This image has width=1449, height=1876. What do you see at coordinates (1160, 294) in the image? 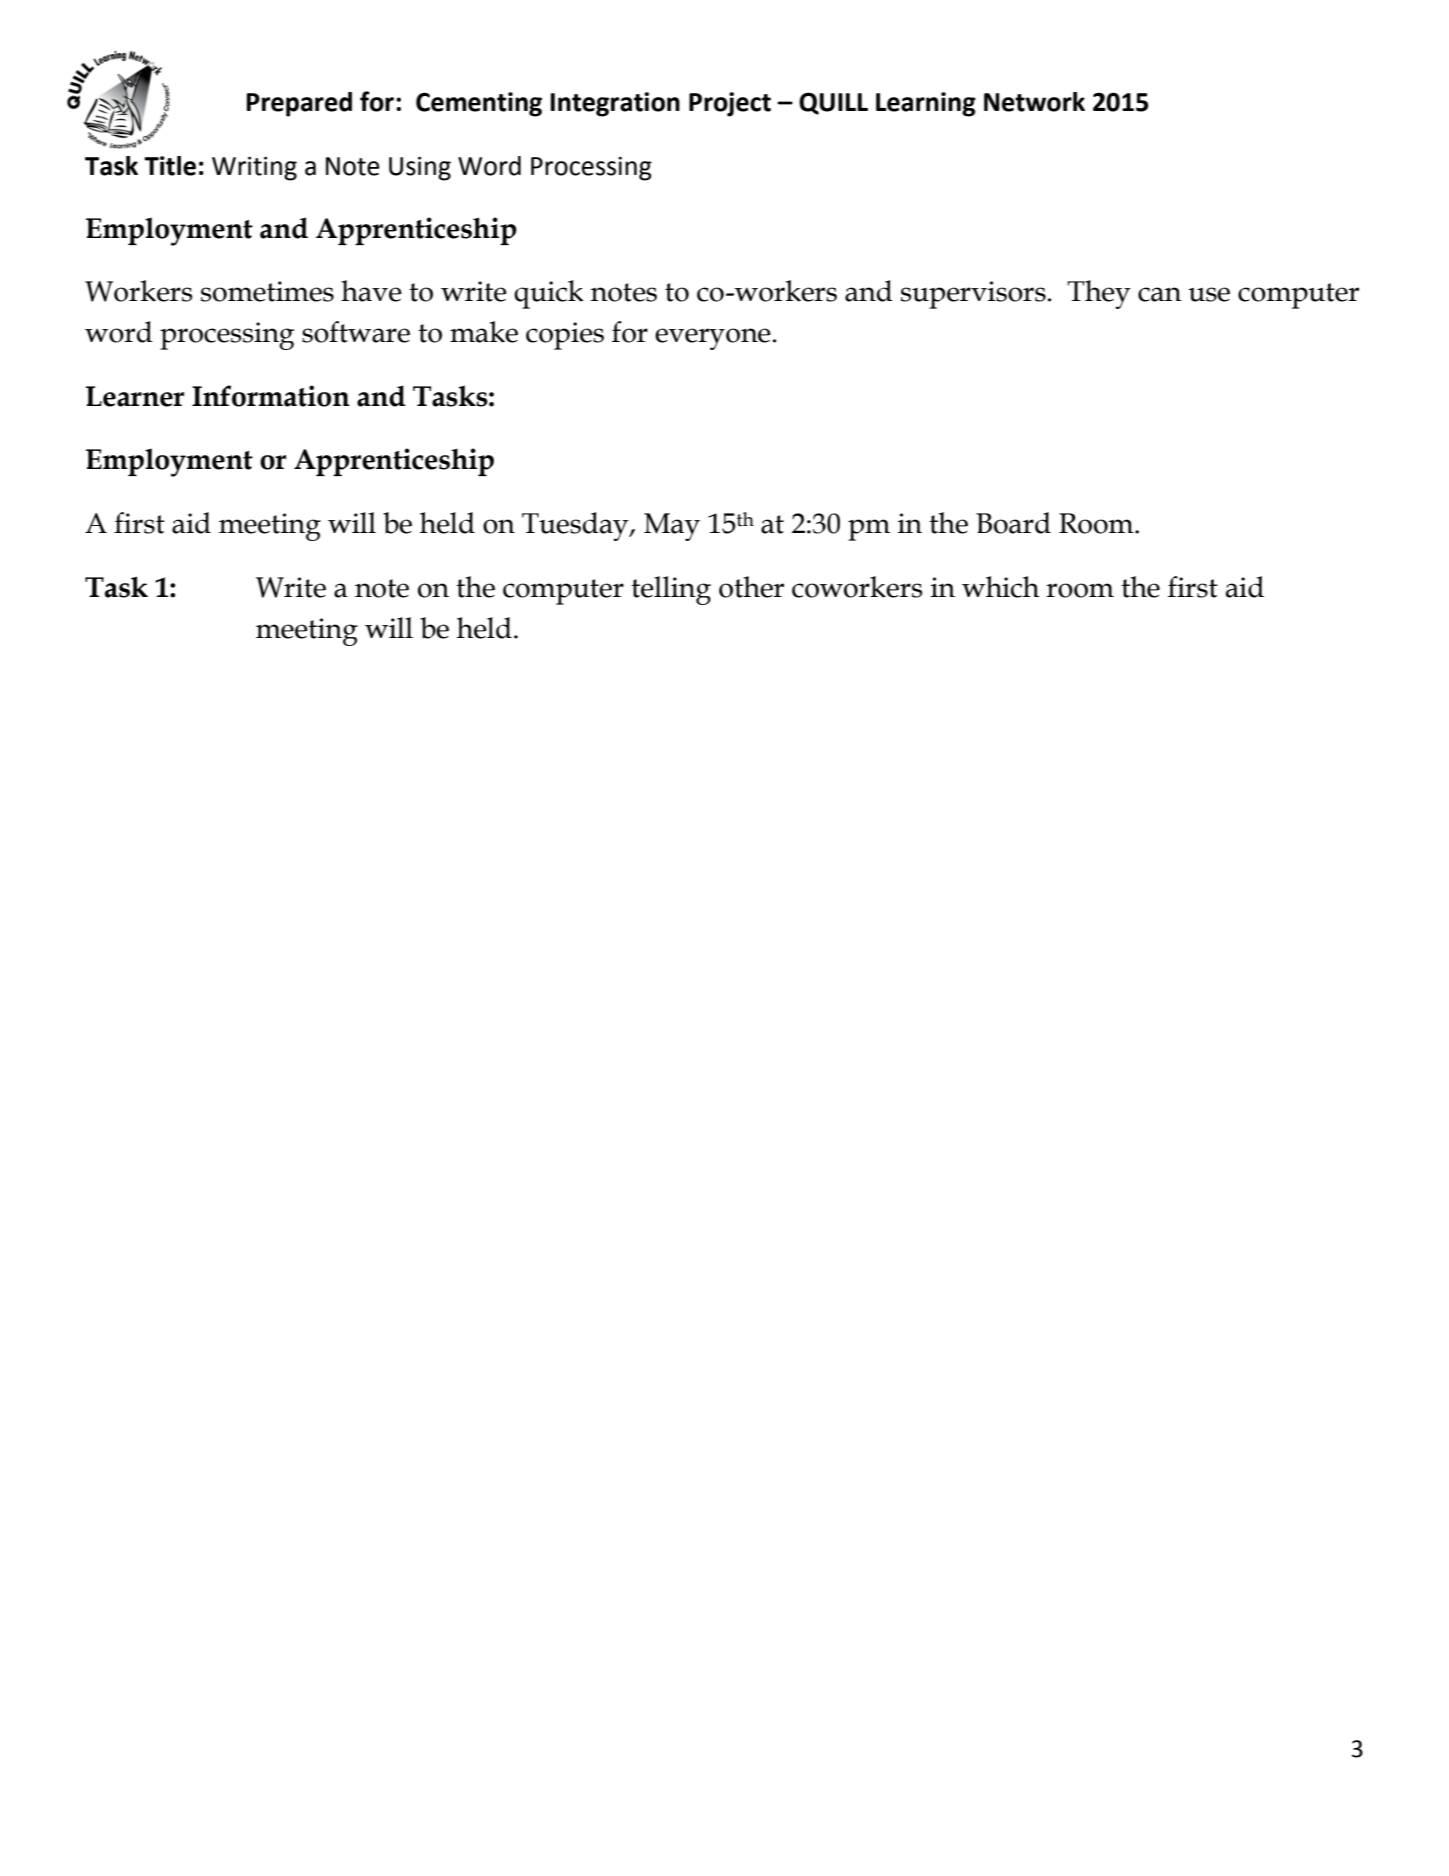
I see `can` at bounding box center [1160, 294].
